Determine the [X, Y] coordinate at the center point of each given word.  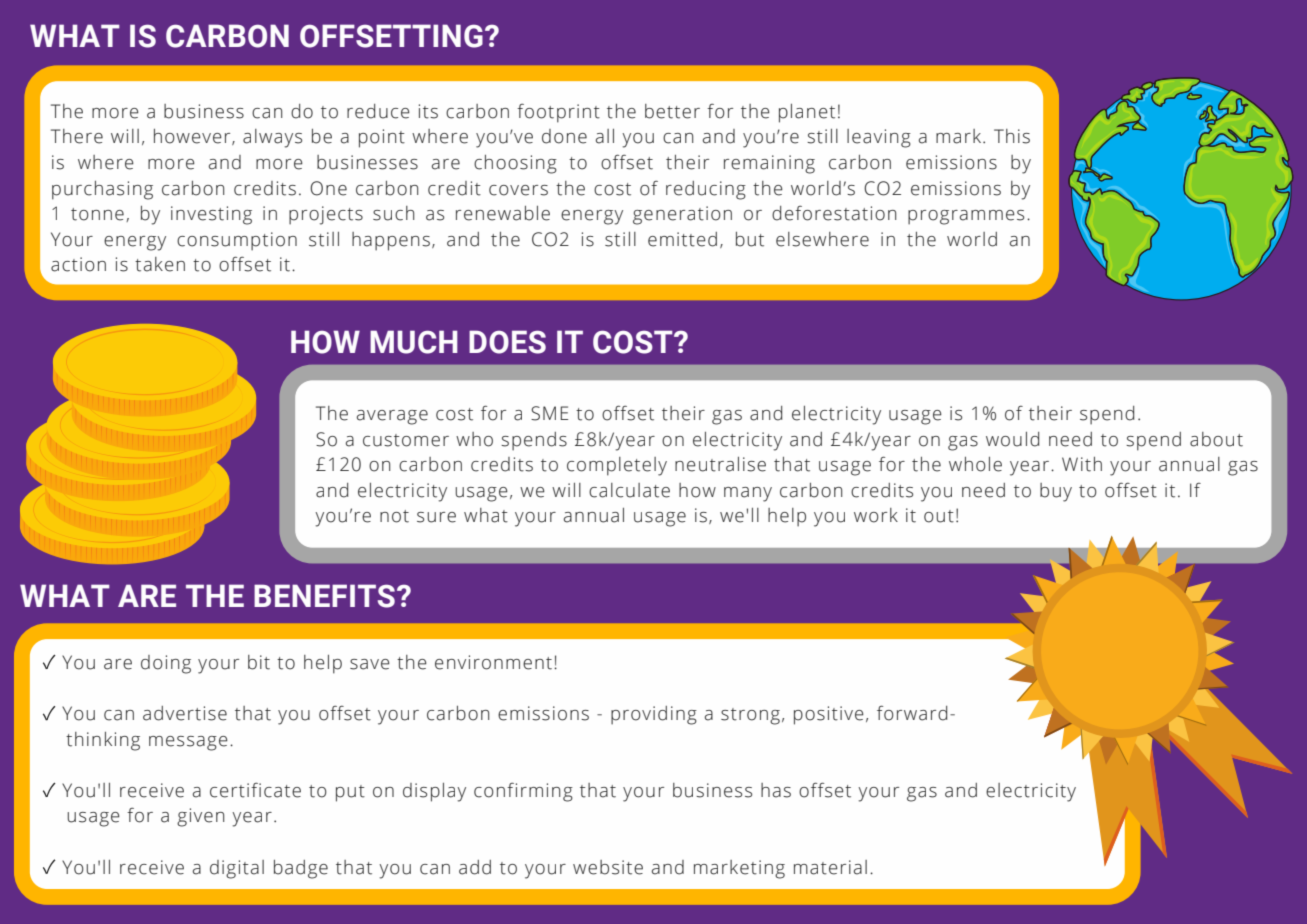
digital [237, 869]
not [394, 516]
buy [1056, 492]
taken [160, 264]
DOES [507, 342]
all [605, 136]
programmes [966, 217]
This [1012, 136]
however [193, 137]
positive [829, 715]
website [608, 867]
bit [259, 662]
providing [654, 715]
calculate [629, 490]
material [830, 867]
